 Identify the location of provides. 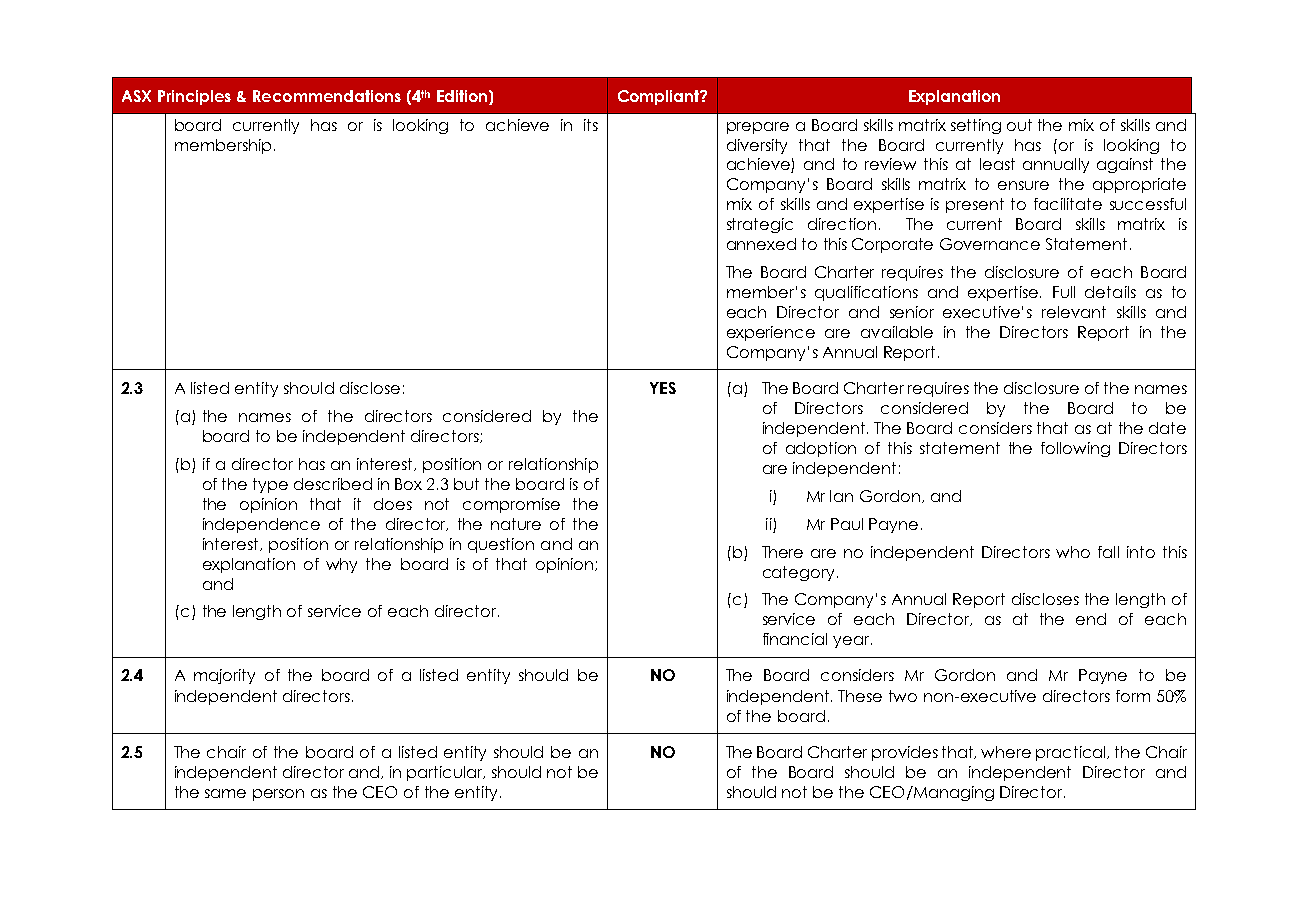
(905, 753).
